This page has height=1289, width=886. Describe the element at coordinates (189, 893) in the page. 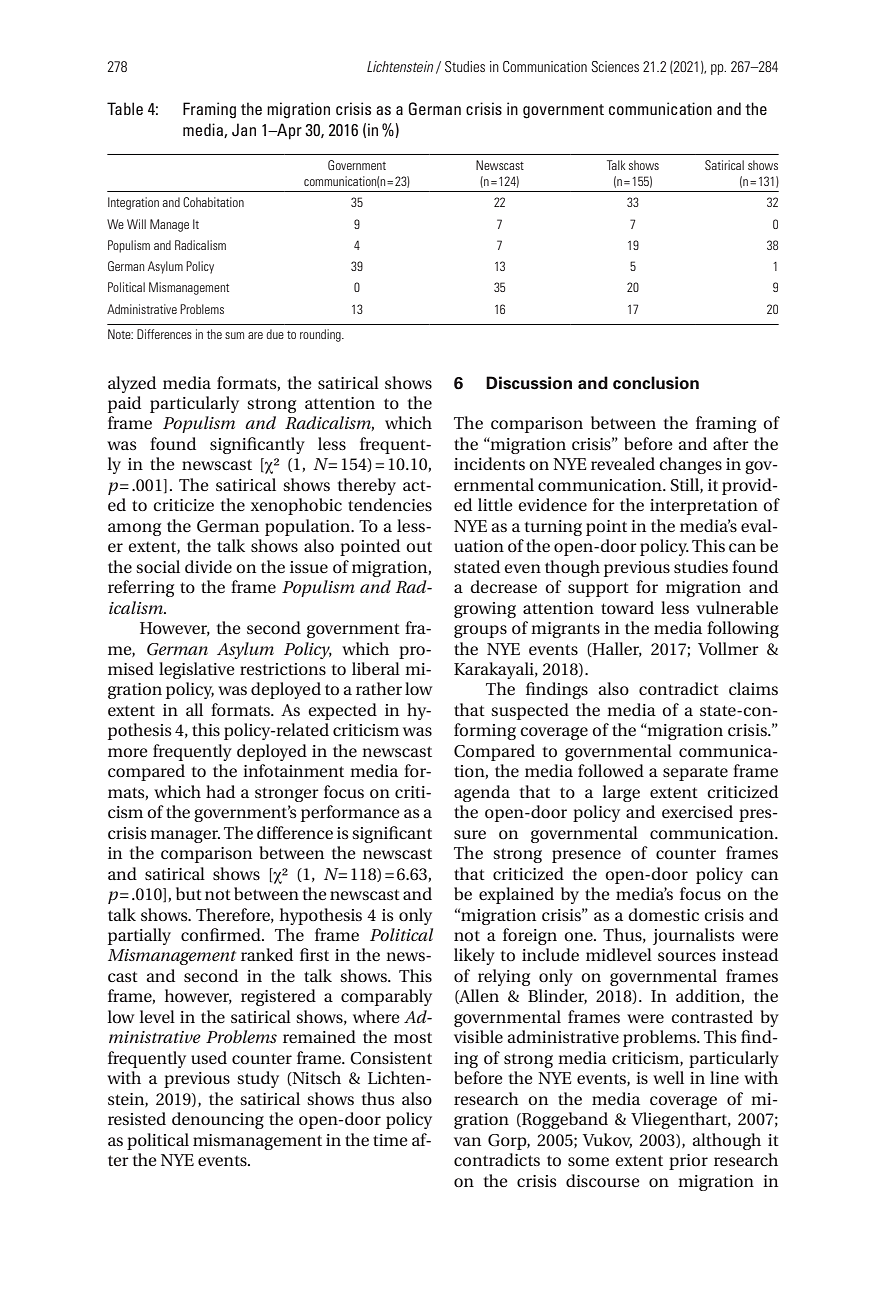

I see `but` at that location.
